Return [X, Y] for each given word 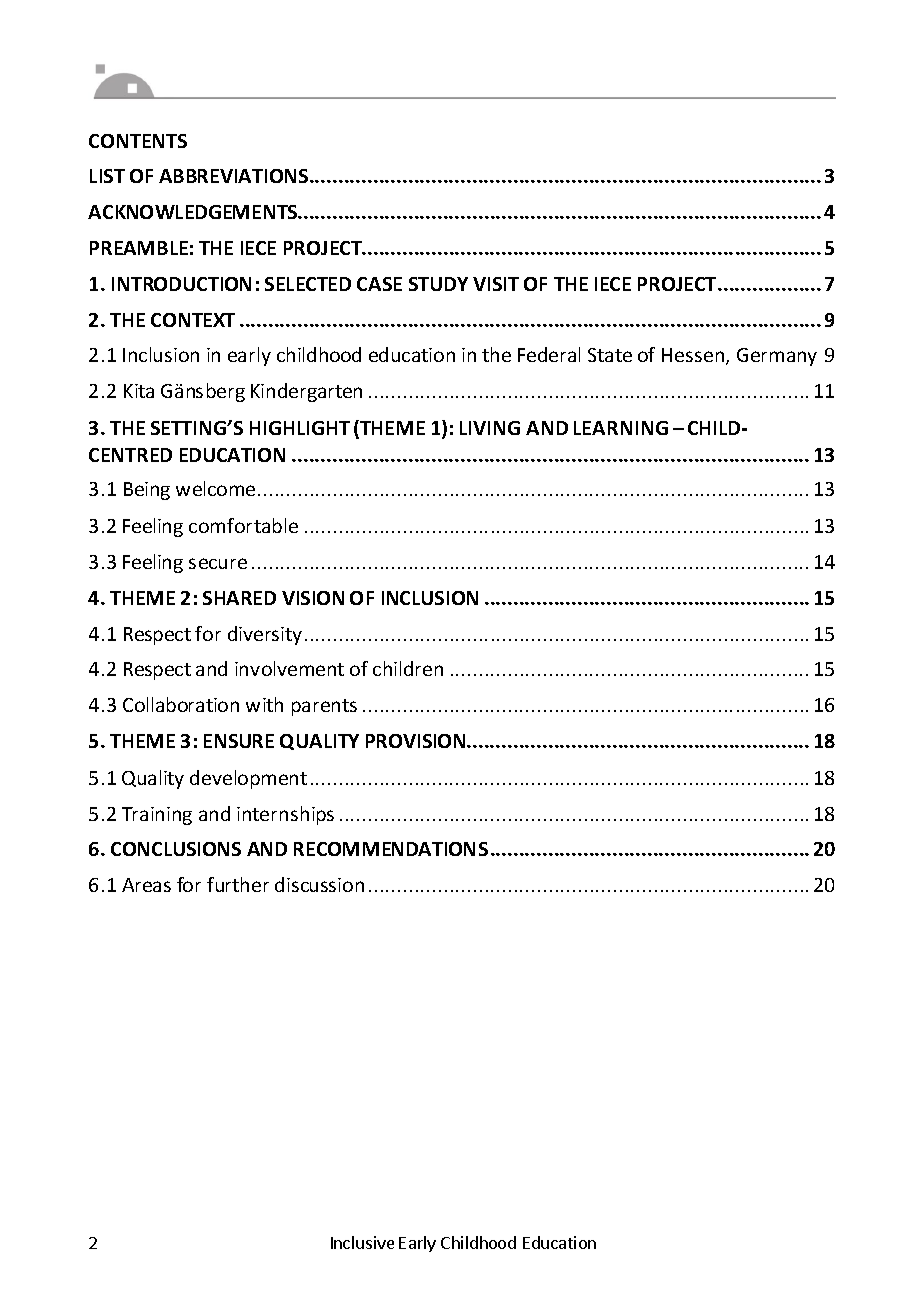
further [238, 884]
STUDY [438, 284]
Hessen [694, 356]
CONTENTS [138, 141]
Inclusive [362, 1242]
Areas [146, 885]
